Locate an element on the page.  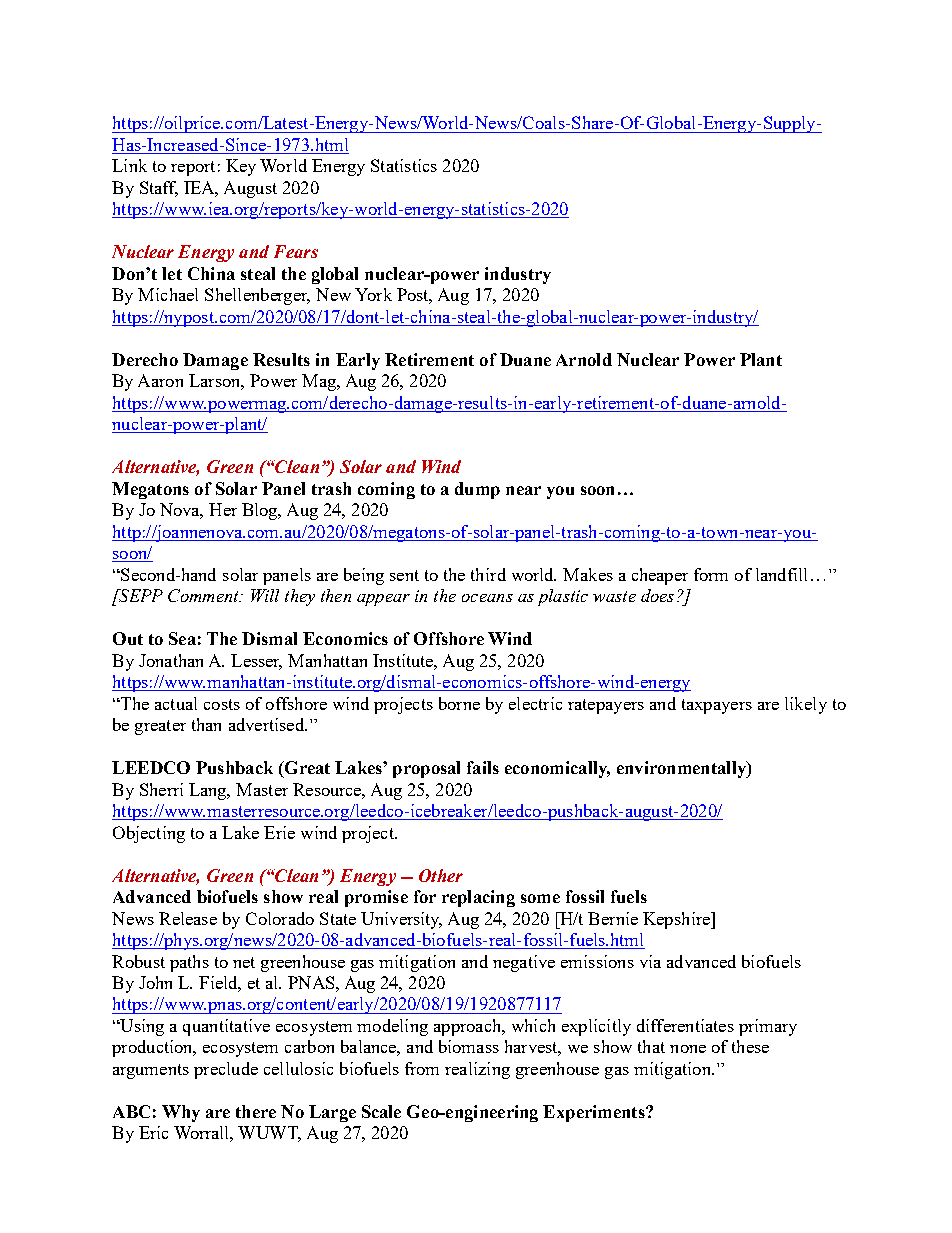
York is located at coordinates (373, 294).
